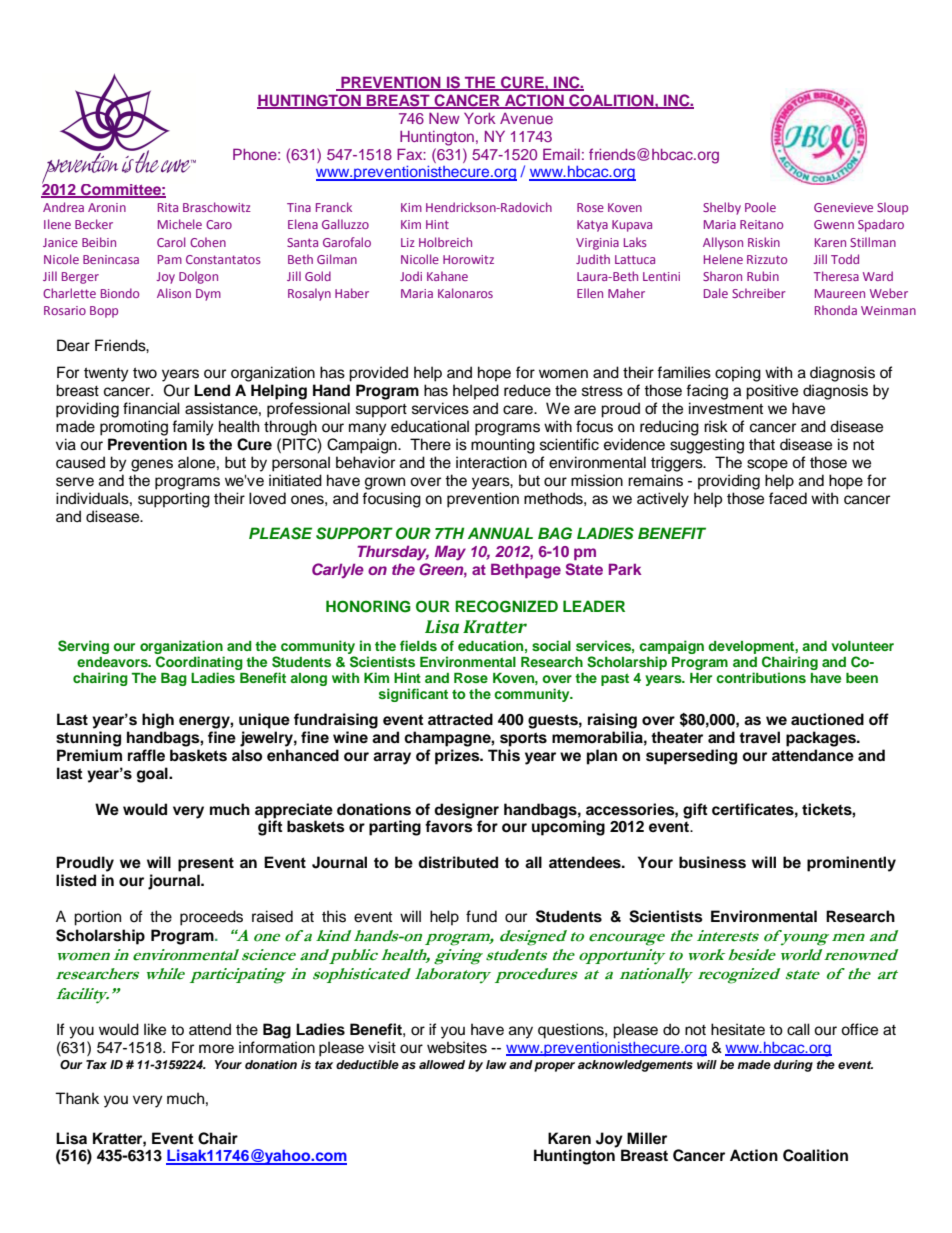 Image resolution: width=952 pixels, height=1233 pixels. What do you see at coordinates (767, 465) in the image?
I see `scope` at bounding box center [767, 465].
